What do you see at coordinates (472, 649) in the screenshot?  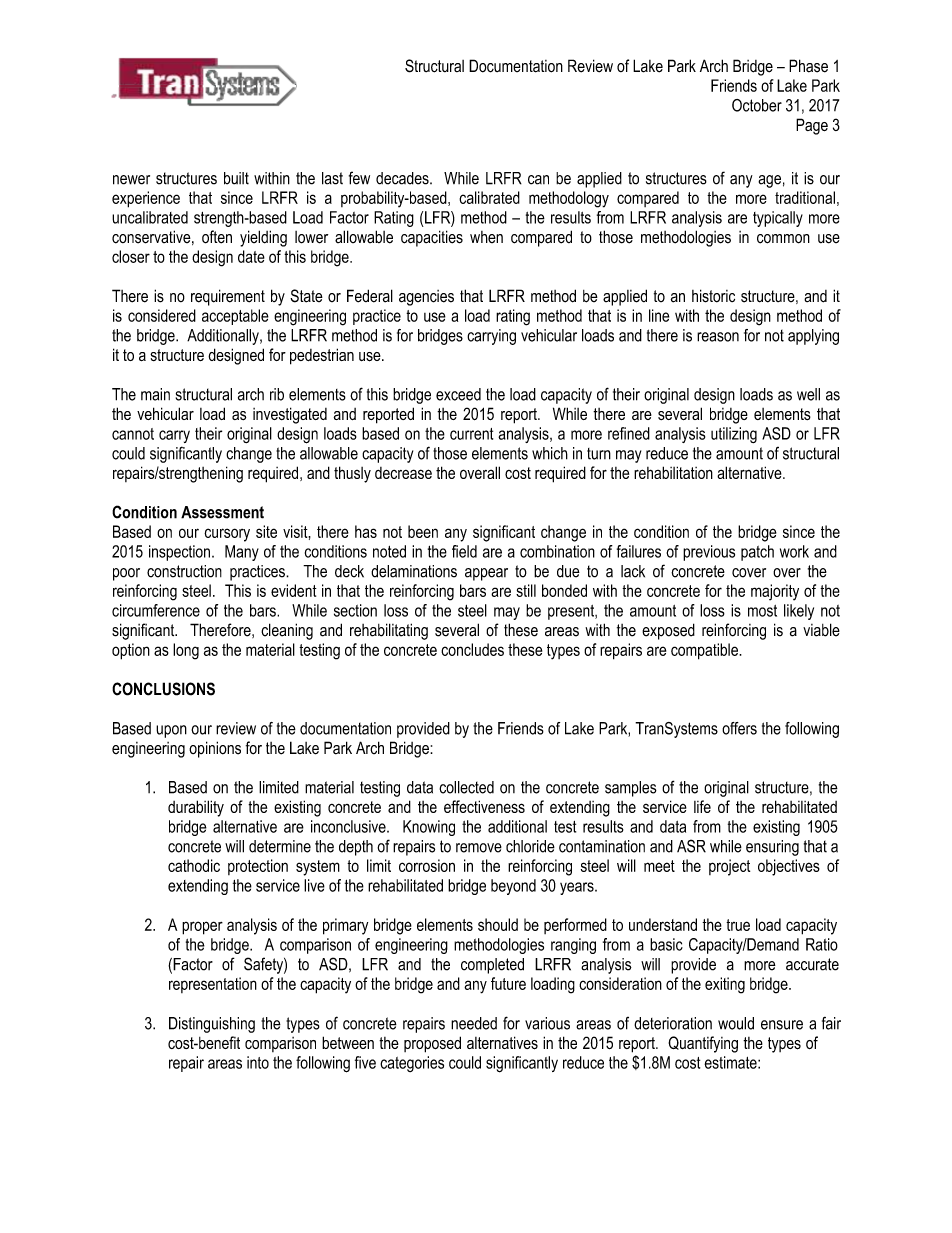 I see `concludes` at bounding box center [472, 649].
